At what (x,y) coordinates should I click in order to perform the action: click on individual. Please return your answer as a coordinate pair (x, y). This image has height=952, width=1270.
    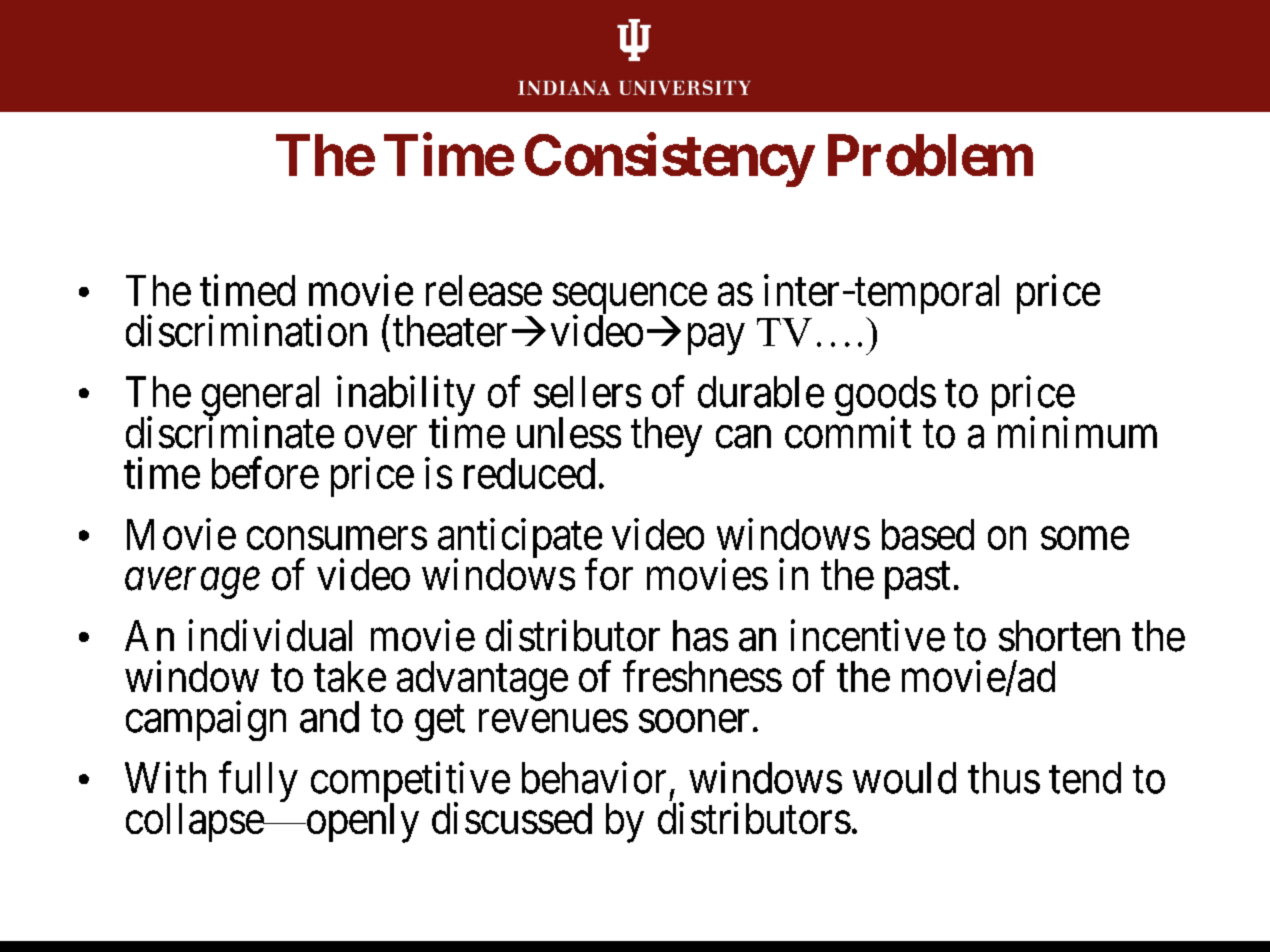
    Looking at the image, I should click on (270, 636).
